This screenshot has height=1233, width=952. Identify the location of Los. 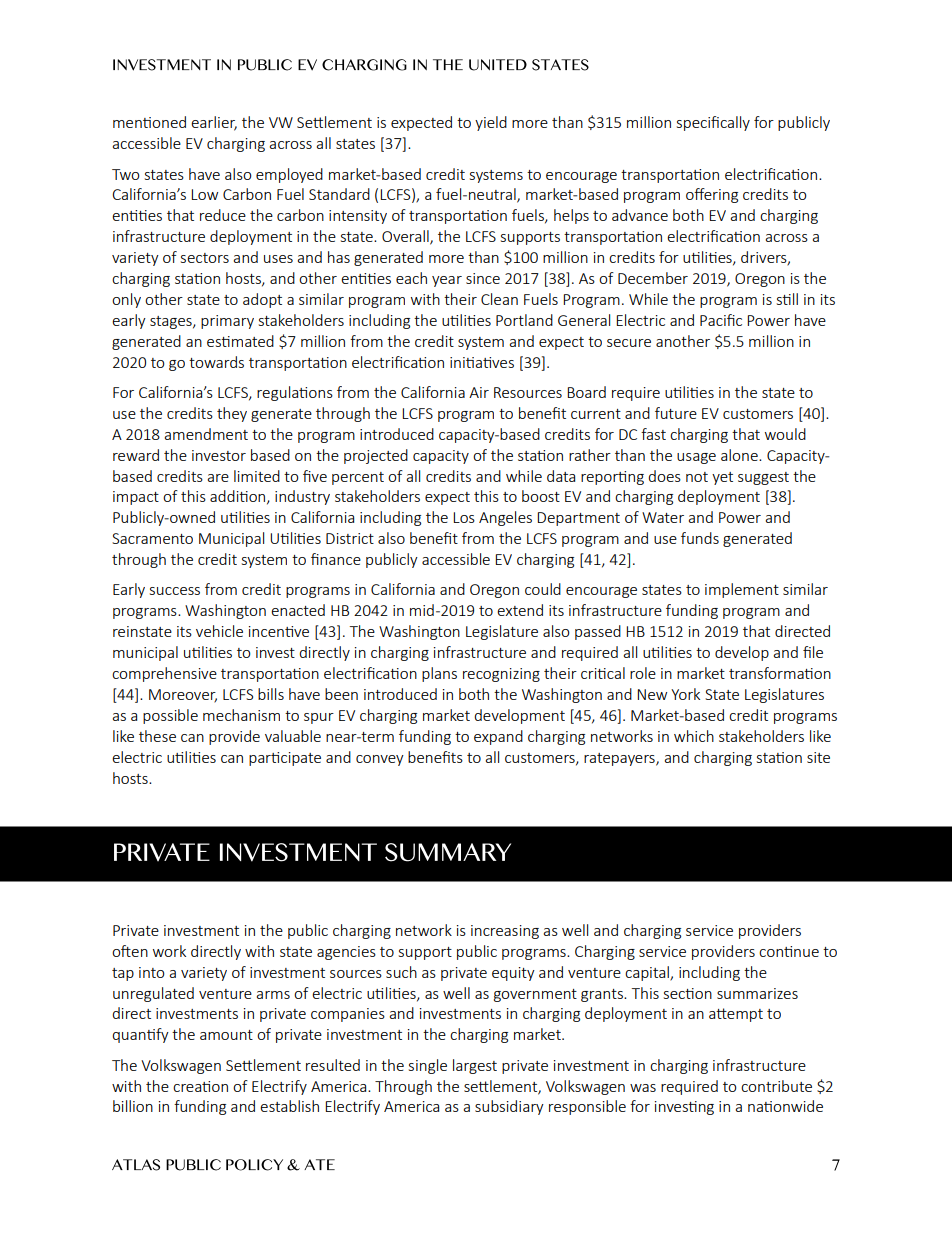
(464, 517).
